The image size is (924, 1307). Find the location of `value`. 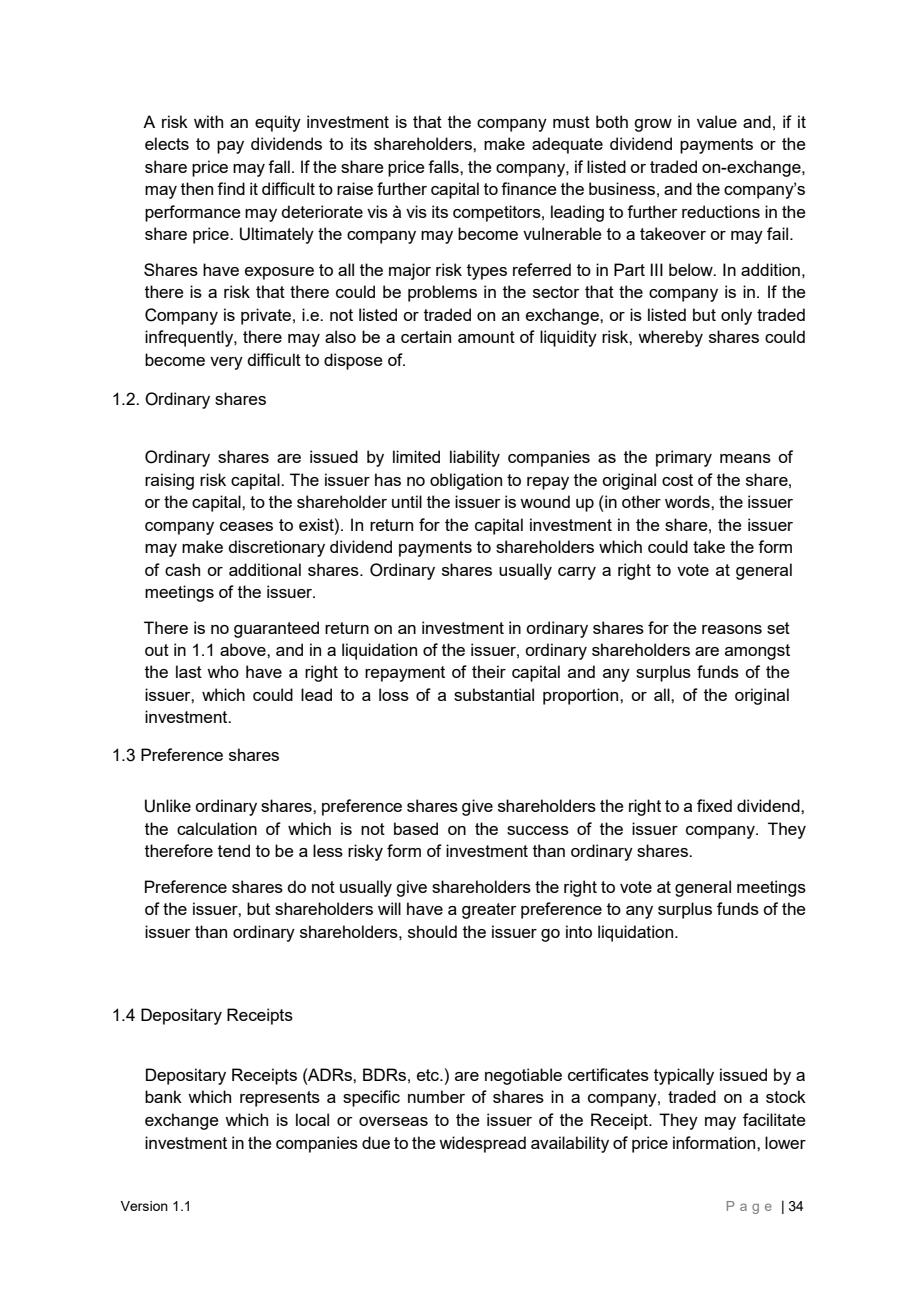

value is located at coordinates (717, 121).
